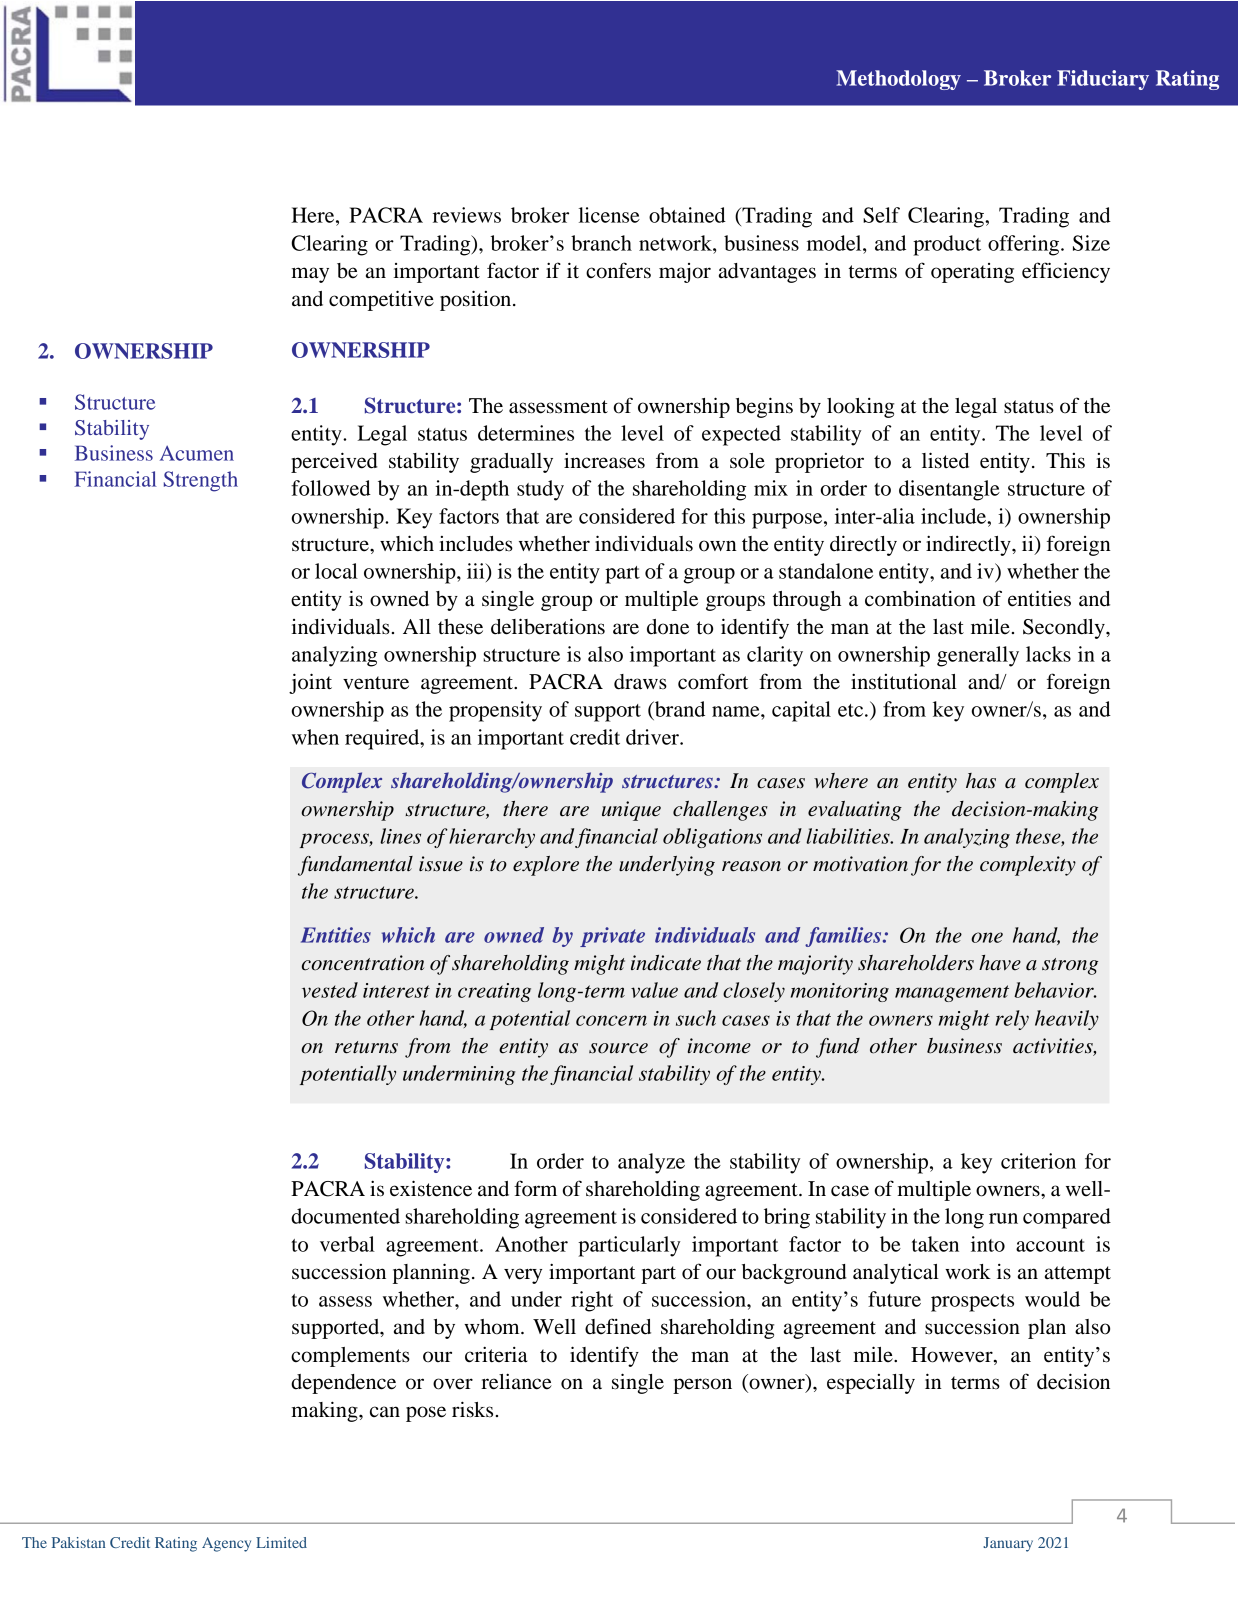 Image resolution: width=1238 pixels, height=1603 pixels. Describe the element at coordinates (336, 571) in the page. I see `local` at that location.
